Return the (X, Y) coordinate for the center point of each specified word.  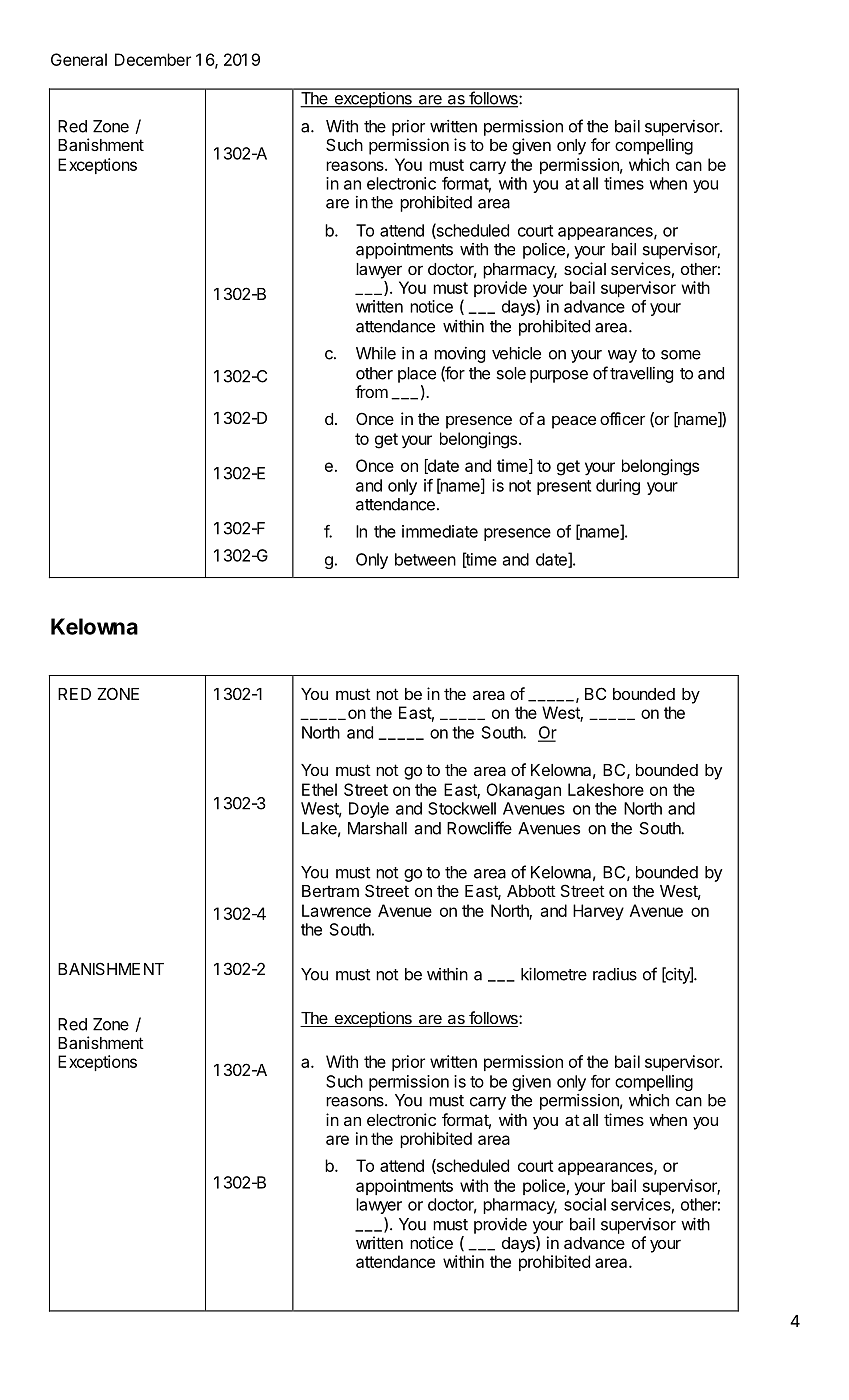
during (618, 487)
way (622, 356)
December (153, 59)
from (371, 391)
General (79, 59)
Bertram (330, 891)
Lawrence (336, 910)
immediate (440, 531)
